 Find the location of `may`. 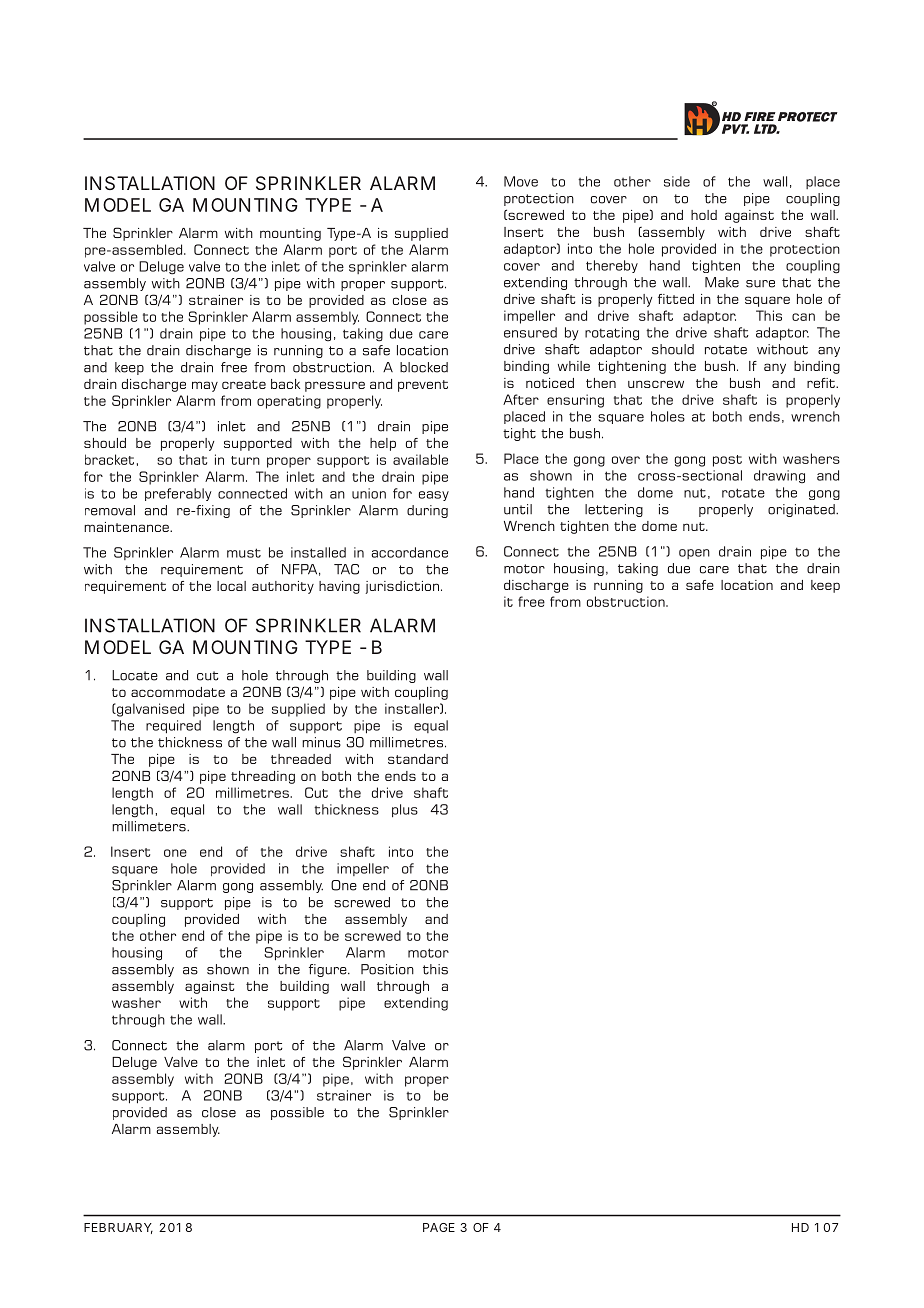

may is located at coordinates (205, 386).
